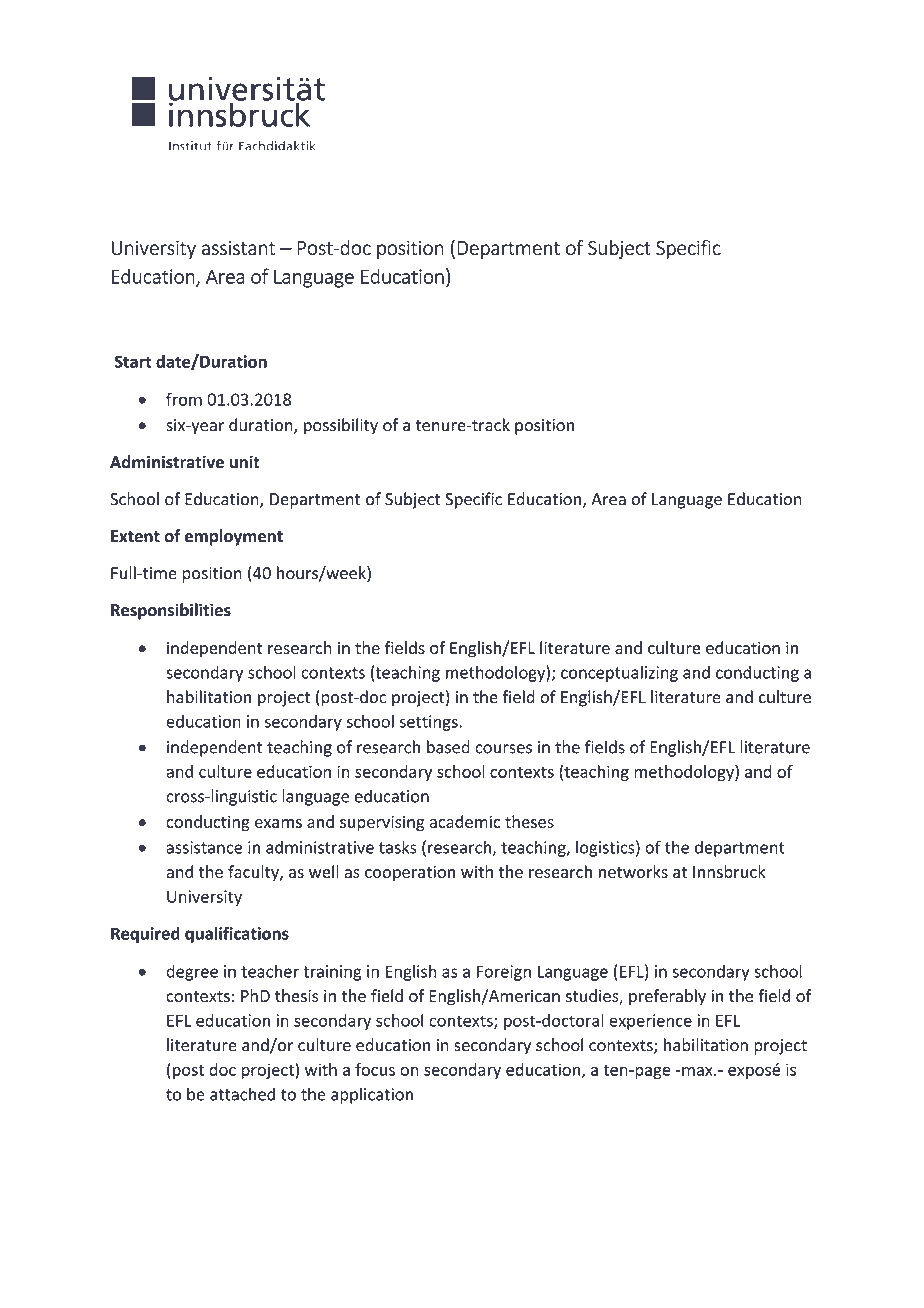  I want to click on employment, so click(234, 537).
